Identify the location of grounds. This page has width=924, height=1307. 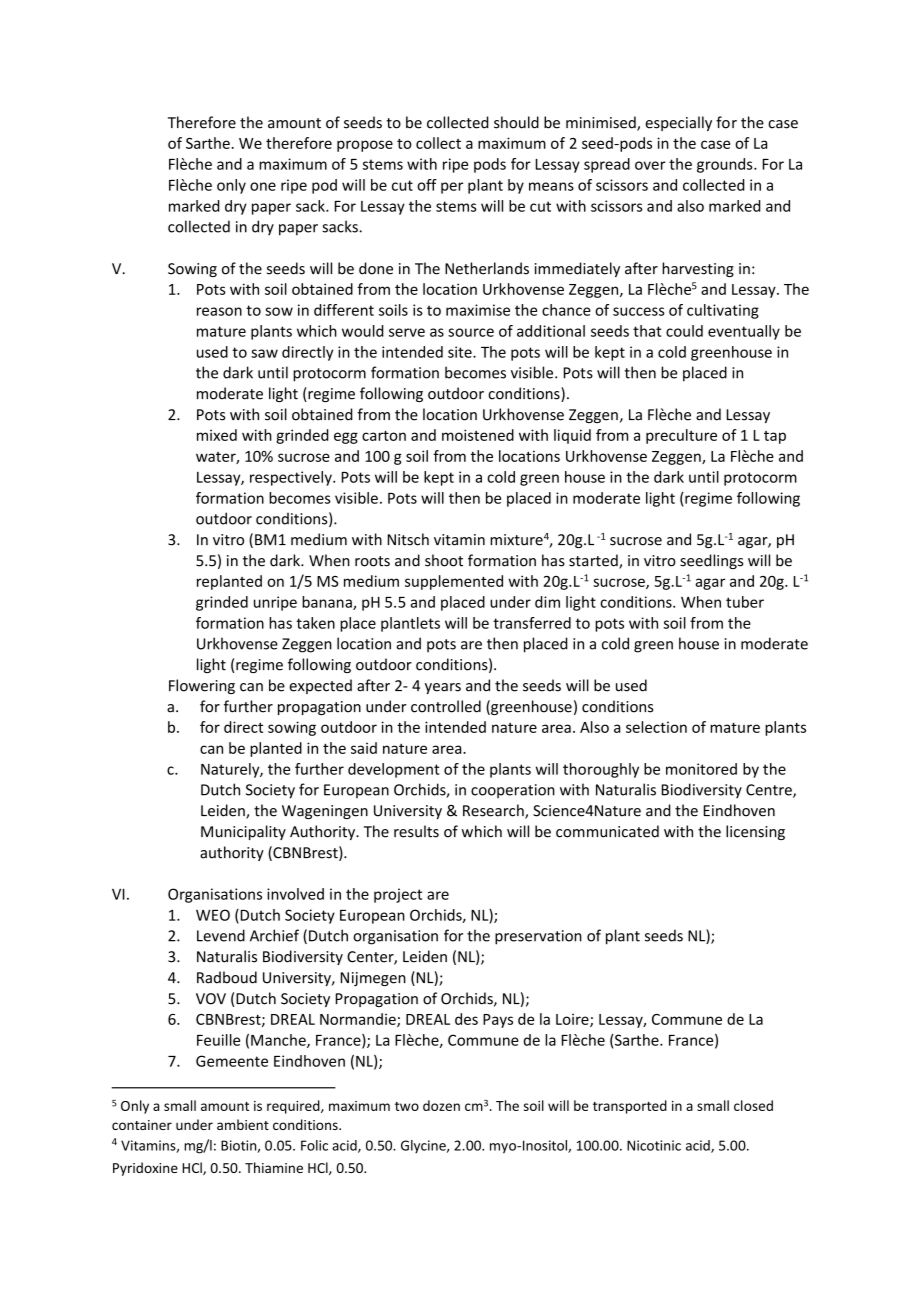
(726, 165).
